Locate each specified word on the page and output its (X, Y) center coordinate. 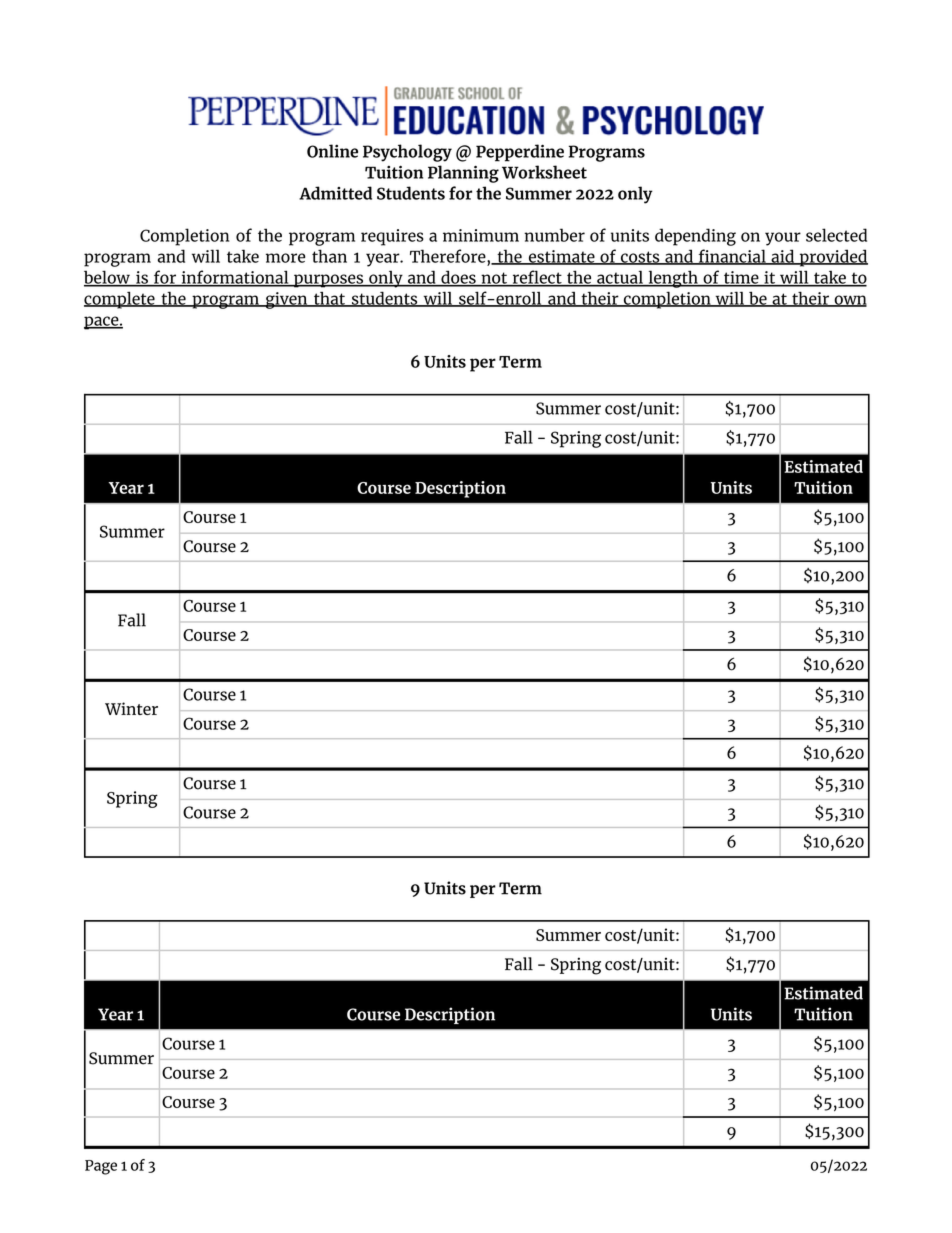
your (783, 239)
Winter (131, 708)
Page (101, 1167)
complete (120, 300)
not (494, 279)
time (741, 278)
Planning (463, 174)
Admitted (335, 193)
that (329, 299)
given (286, 300)
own (849, 301)
